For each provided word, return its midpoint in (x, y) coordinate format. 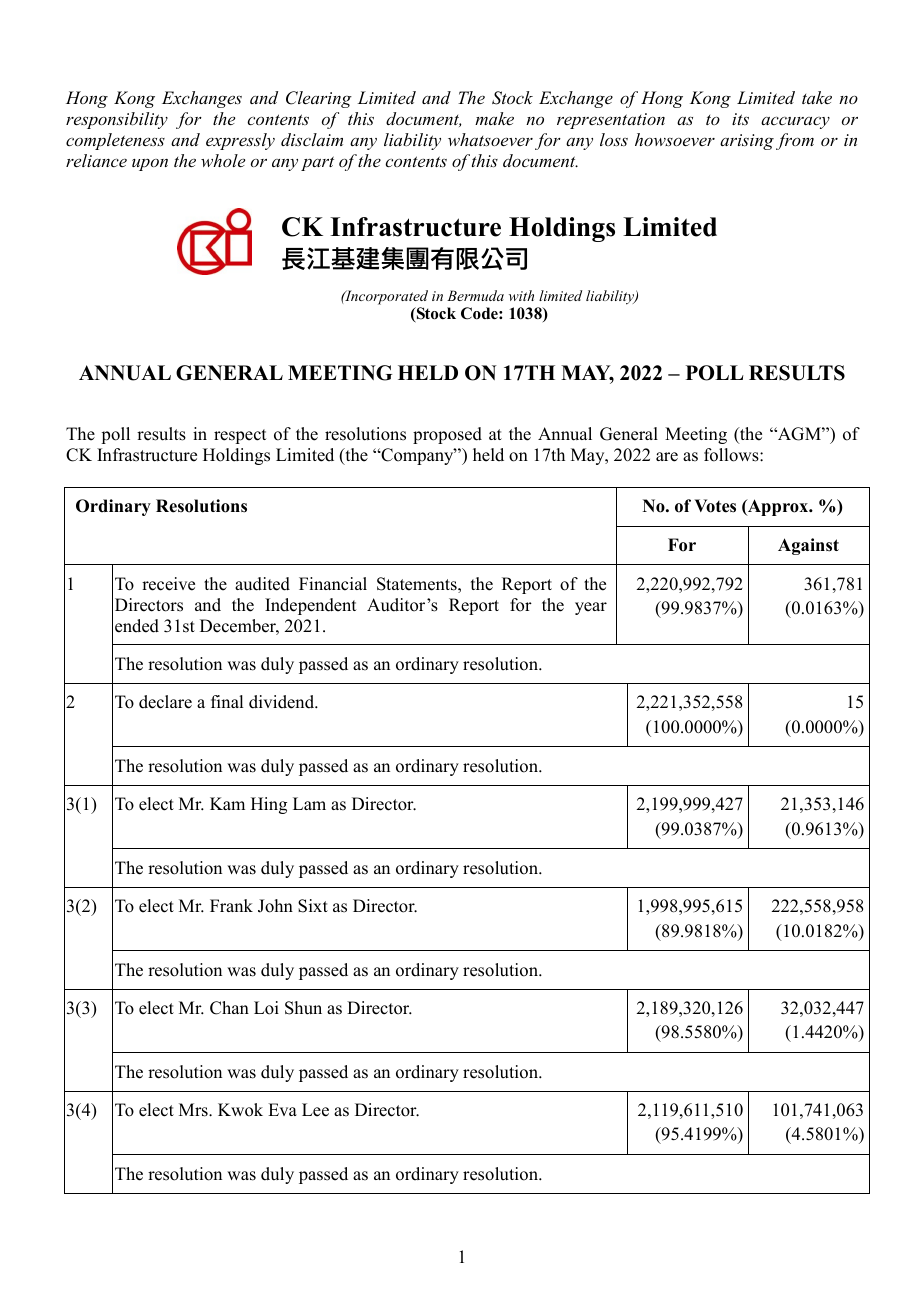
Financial (333, 584)
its (740, 119)
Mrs (194, 1110)
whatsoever (490, 139)
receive (168, 584)
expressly (240, 141)
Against (808, 546)
